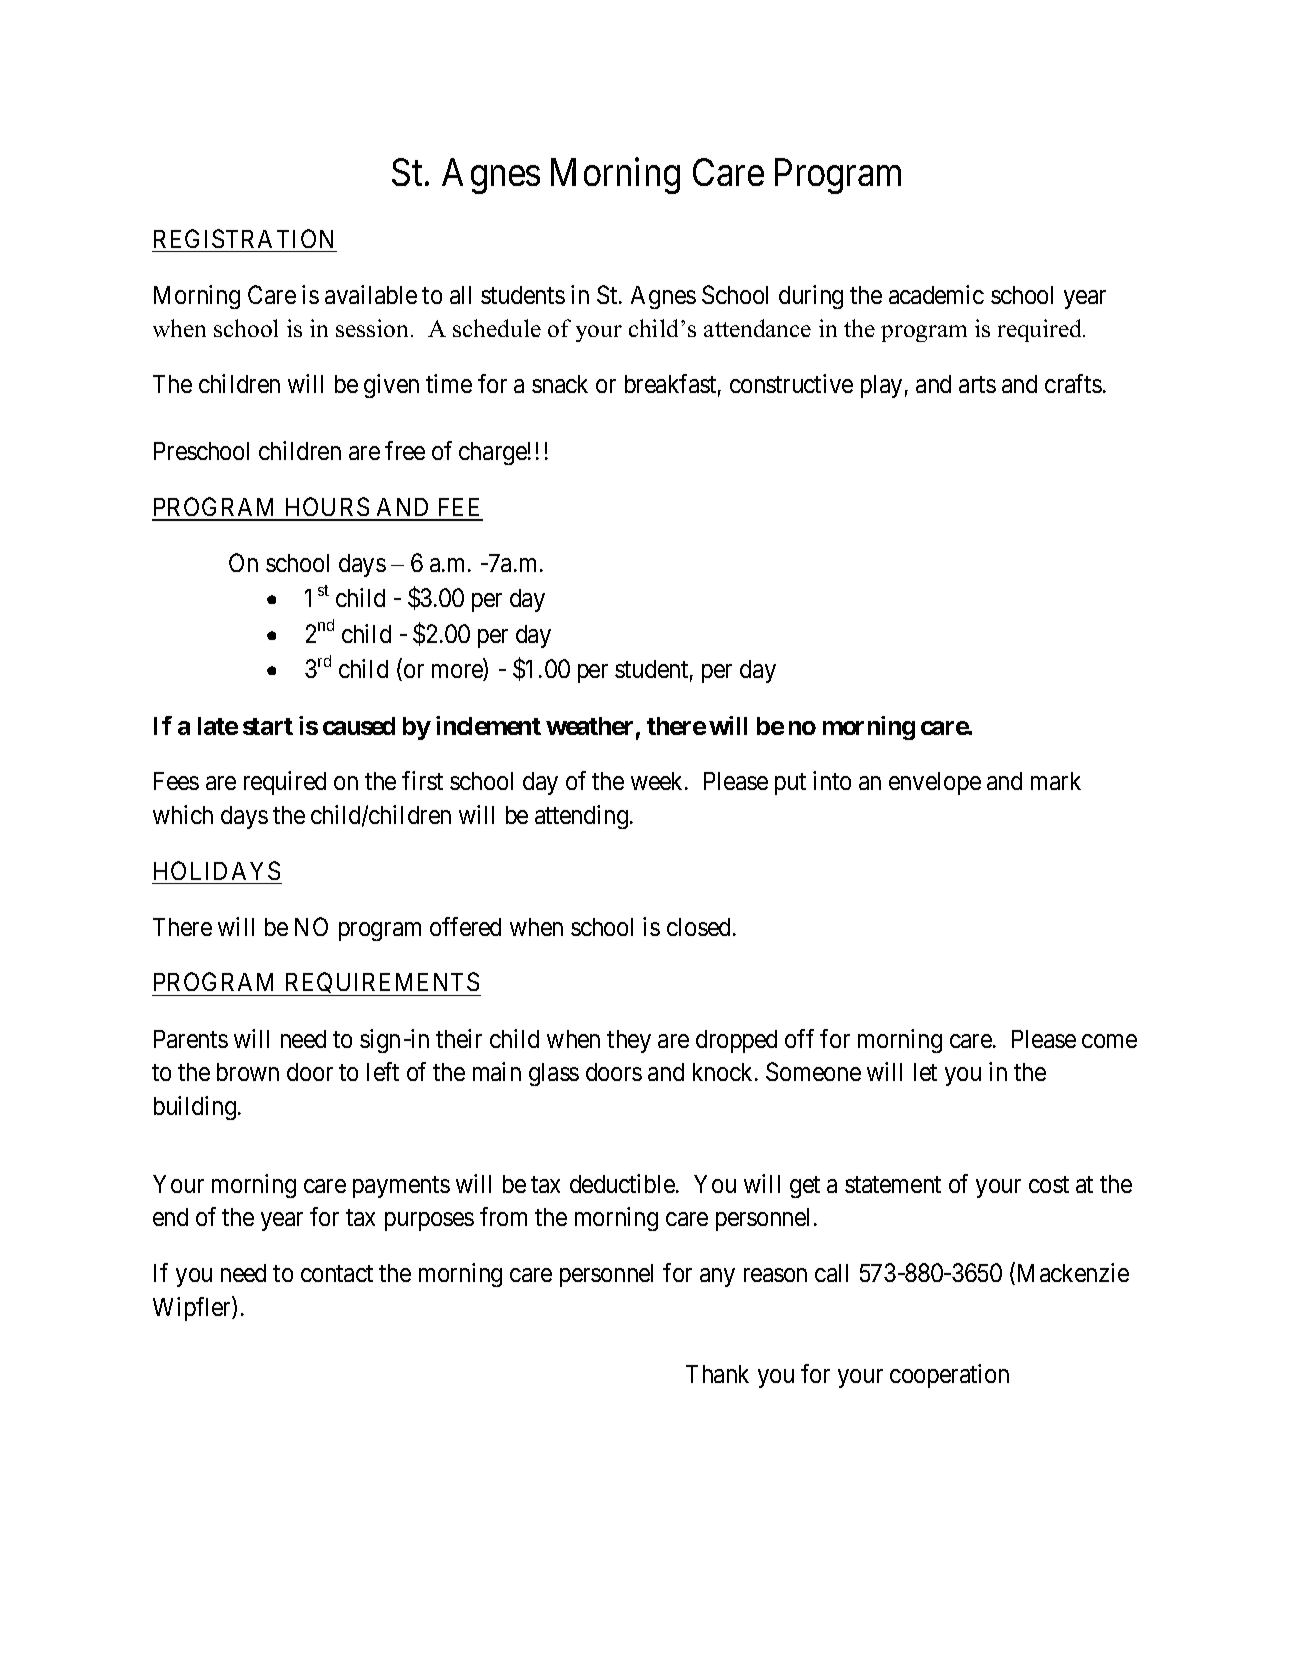  I want to click on mark, so click(1056, 781).
